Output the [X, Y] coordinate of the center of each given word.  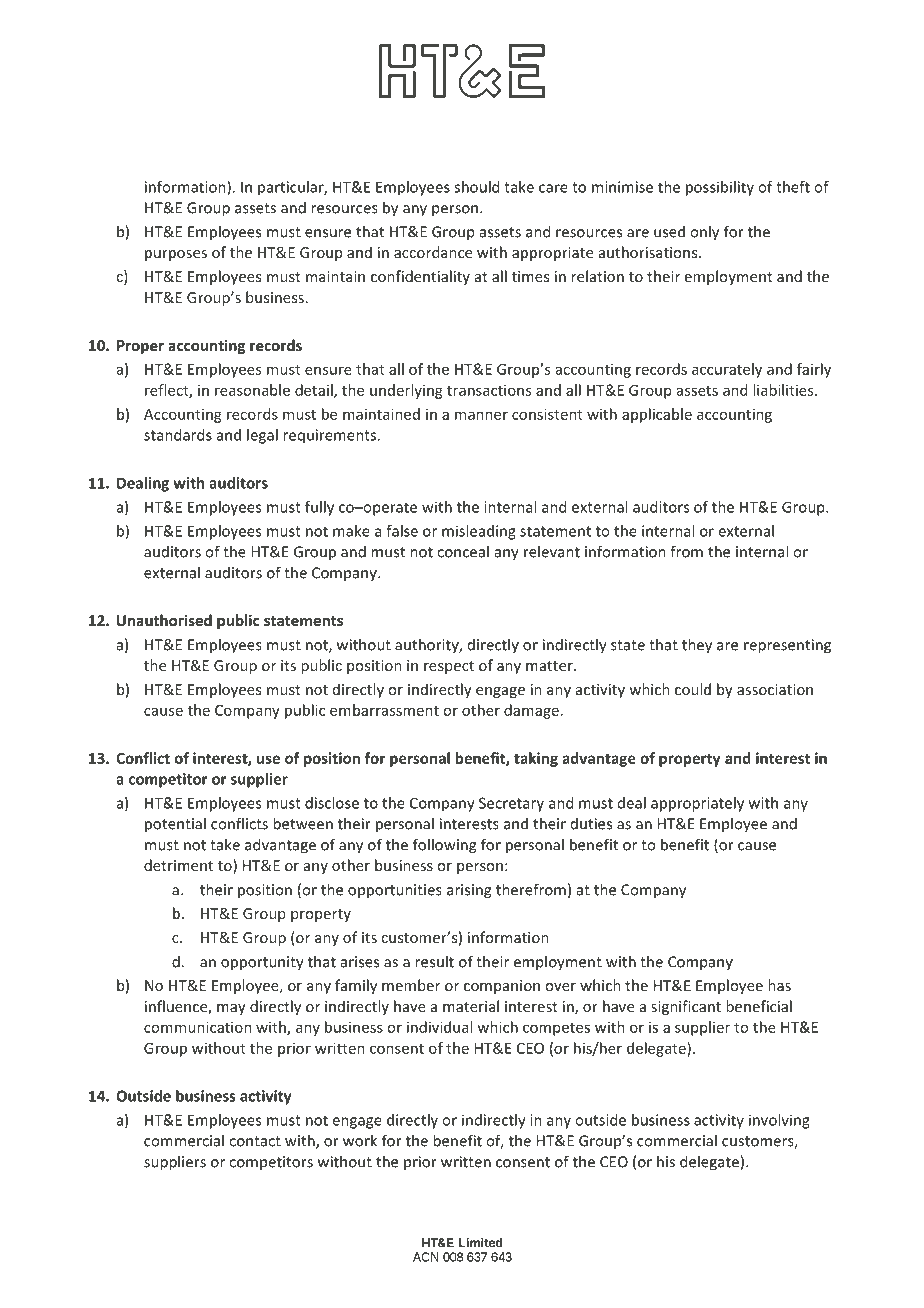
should [476, 187]
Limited [481, 1242]
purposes [176, 255]
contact [255, 1141]
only [704, 233]
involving [779, 1121]
